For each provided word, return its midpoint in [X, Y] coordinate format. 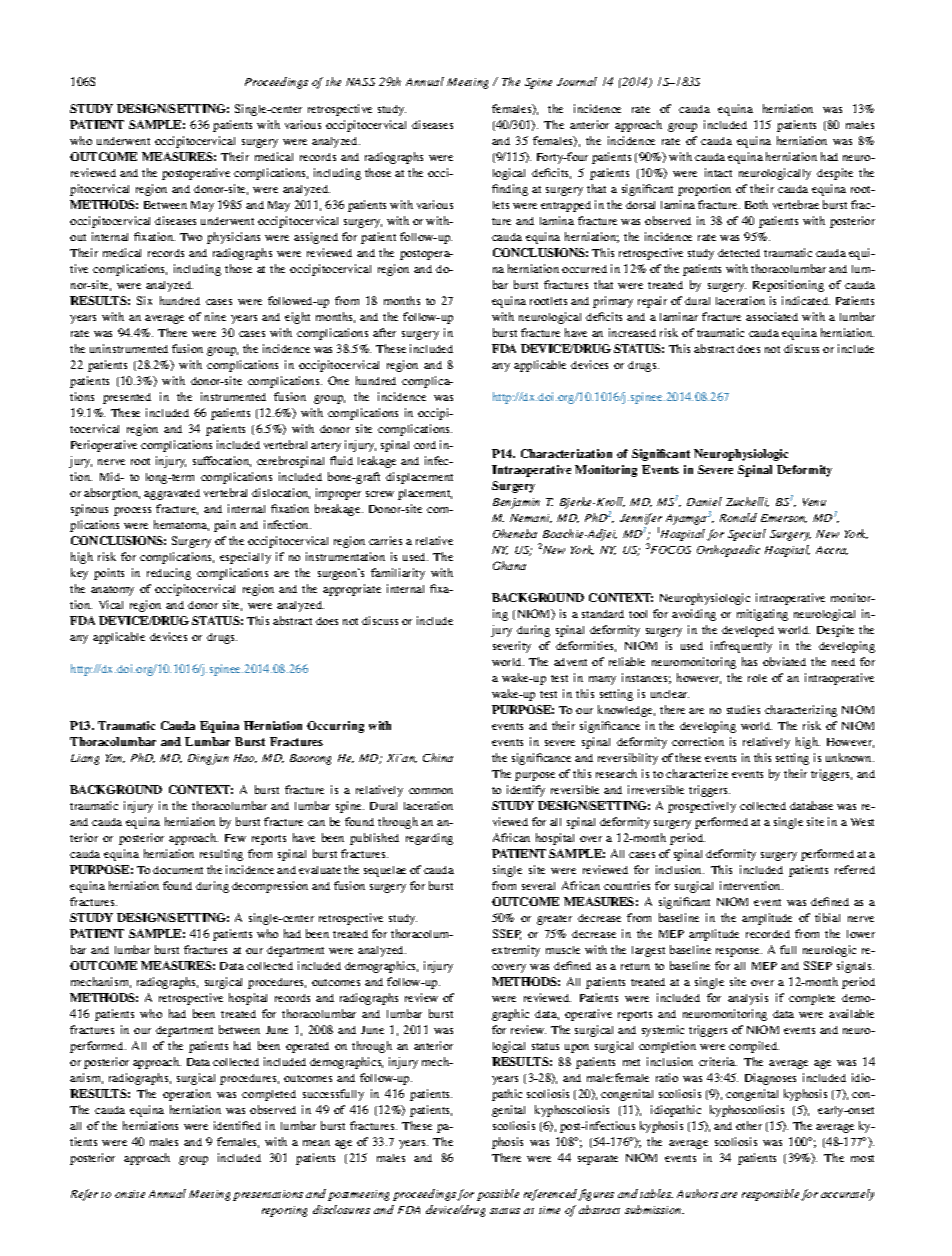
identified [237, 1125]
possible [498, 1195]
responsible [770, 1195]
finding [510, 190]
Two [191, 237]
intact [718, 172]
